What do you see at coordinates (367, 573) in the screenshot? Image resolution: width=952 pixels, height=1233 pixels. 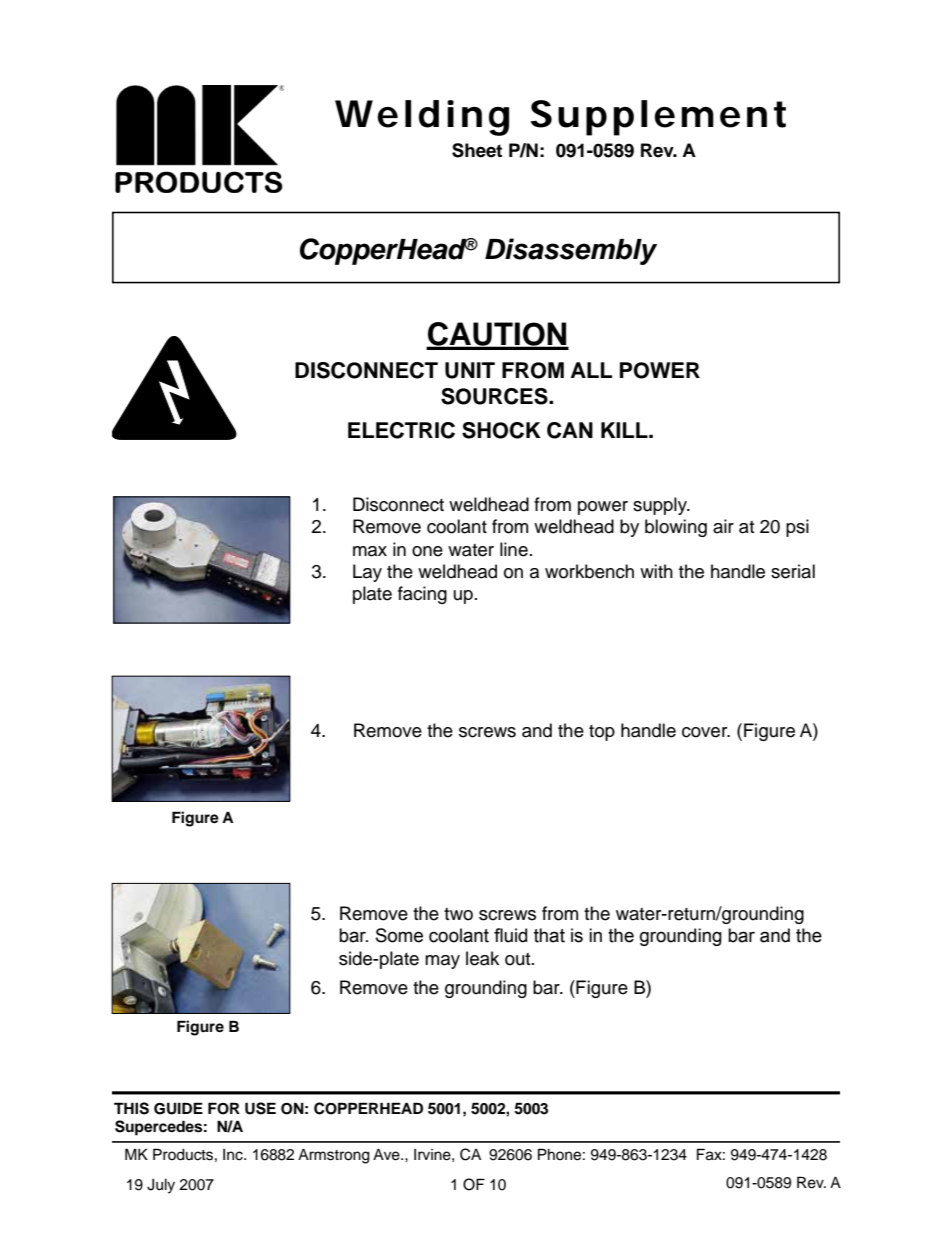 I see `Lay` at bounding box center [367, 573].
